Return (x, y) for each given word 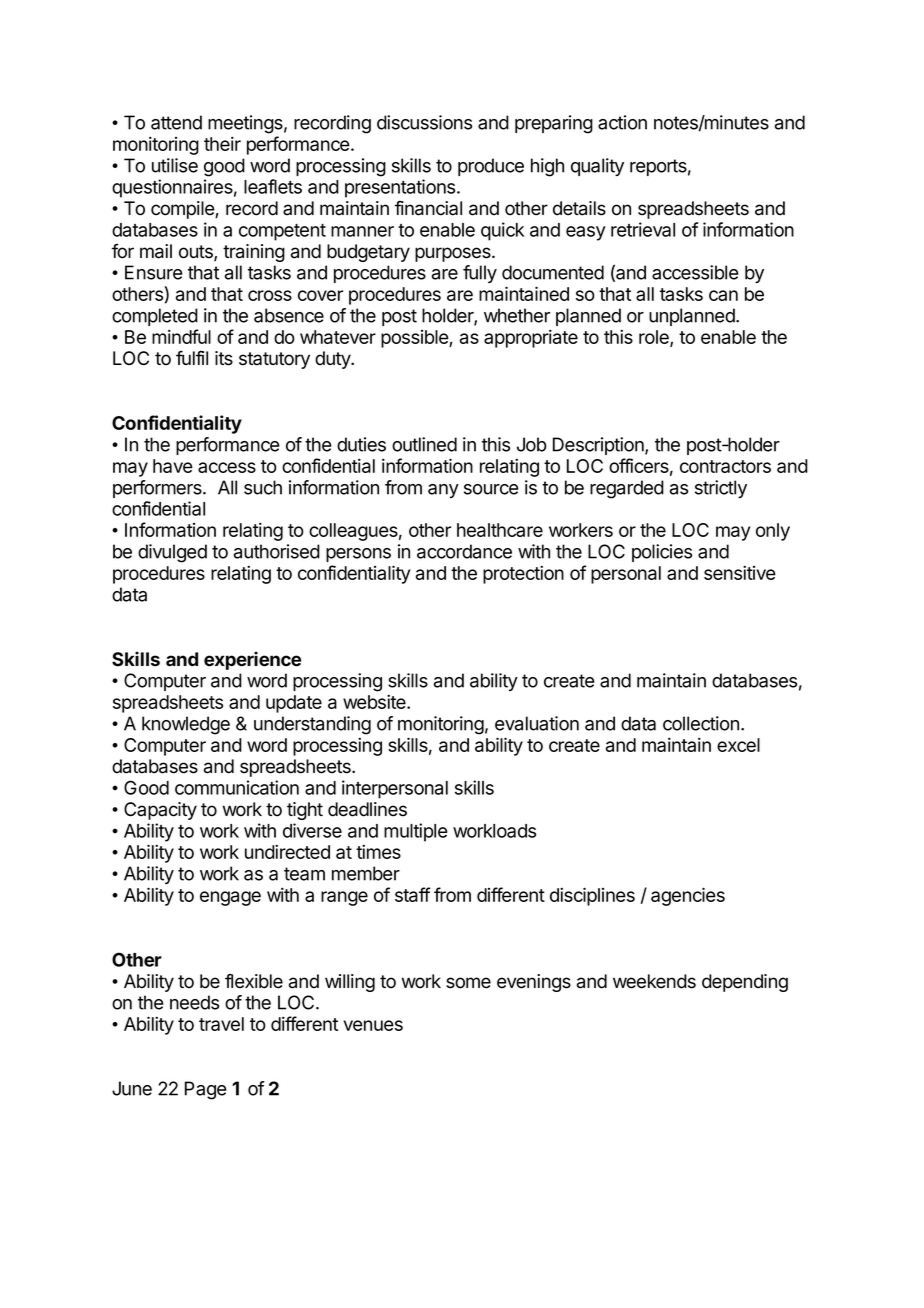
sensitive (740, 572)
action (622, 122)
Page (206, 1090)
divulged (172, 553)
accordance (464, 551)
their (222, 143)
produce (491, 167)
